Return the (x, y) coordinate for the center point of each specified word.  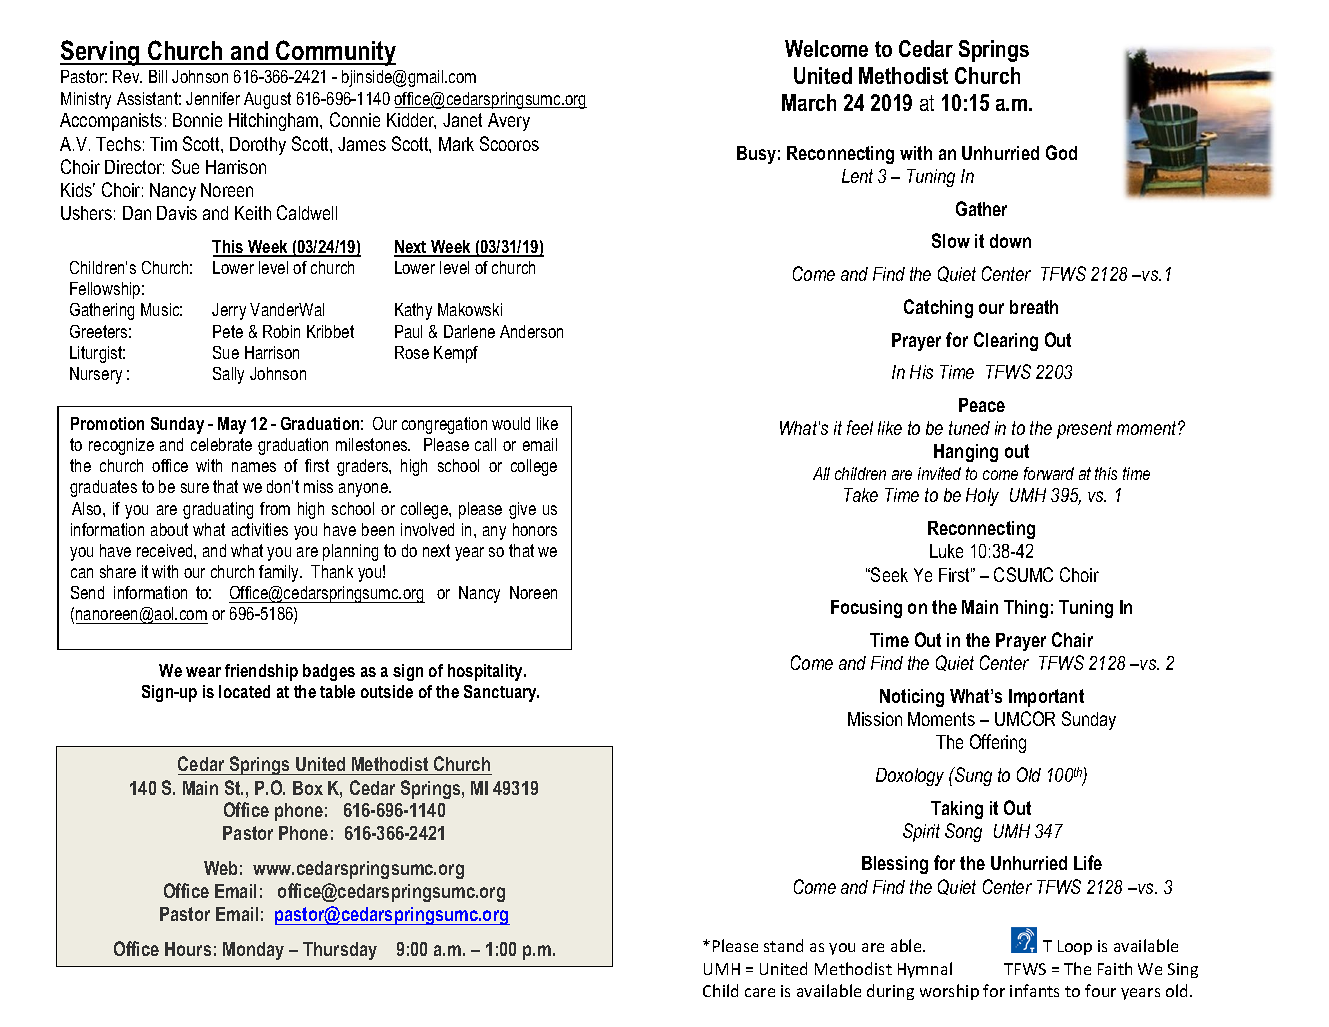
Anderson (531, 331)
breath (1034, 307)
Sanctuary (501, 693)
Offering (998, 743)
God (1061, 152)
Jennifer (213, 98)
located (244, 691)
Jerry (229, 311)
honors (535, 529)
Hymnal (925, 970)
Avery (509, 122)
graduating (218, 510)
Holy (982, 497)
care (760, 992)
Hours (188, 949)
